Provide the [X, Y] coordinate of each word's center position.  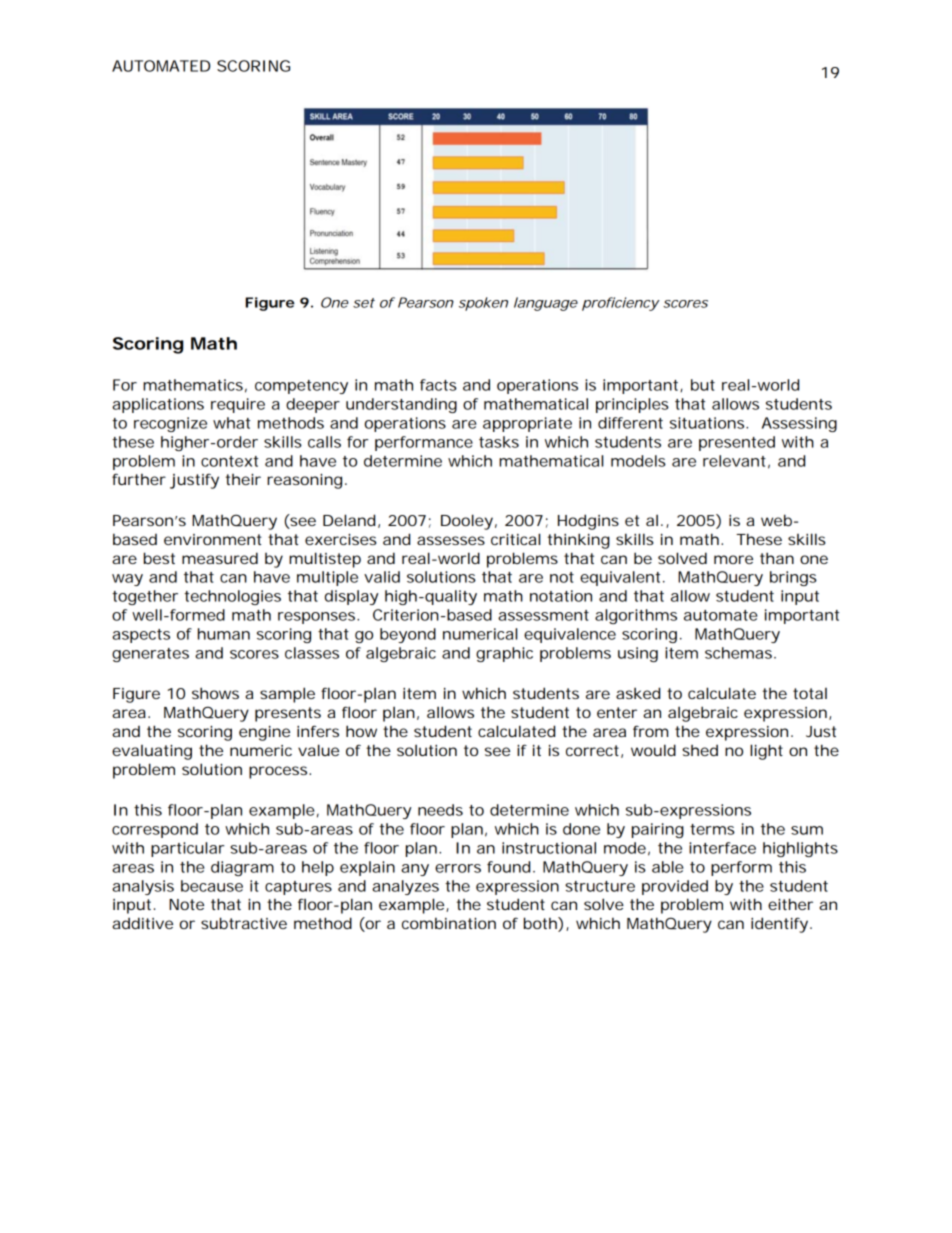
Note [186, 904]
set [364, 303]
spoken [483, 304]
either [790, 904]
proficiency [620, 304]
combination [449, 923]
